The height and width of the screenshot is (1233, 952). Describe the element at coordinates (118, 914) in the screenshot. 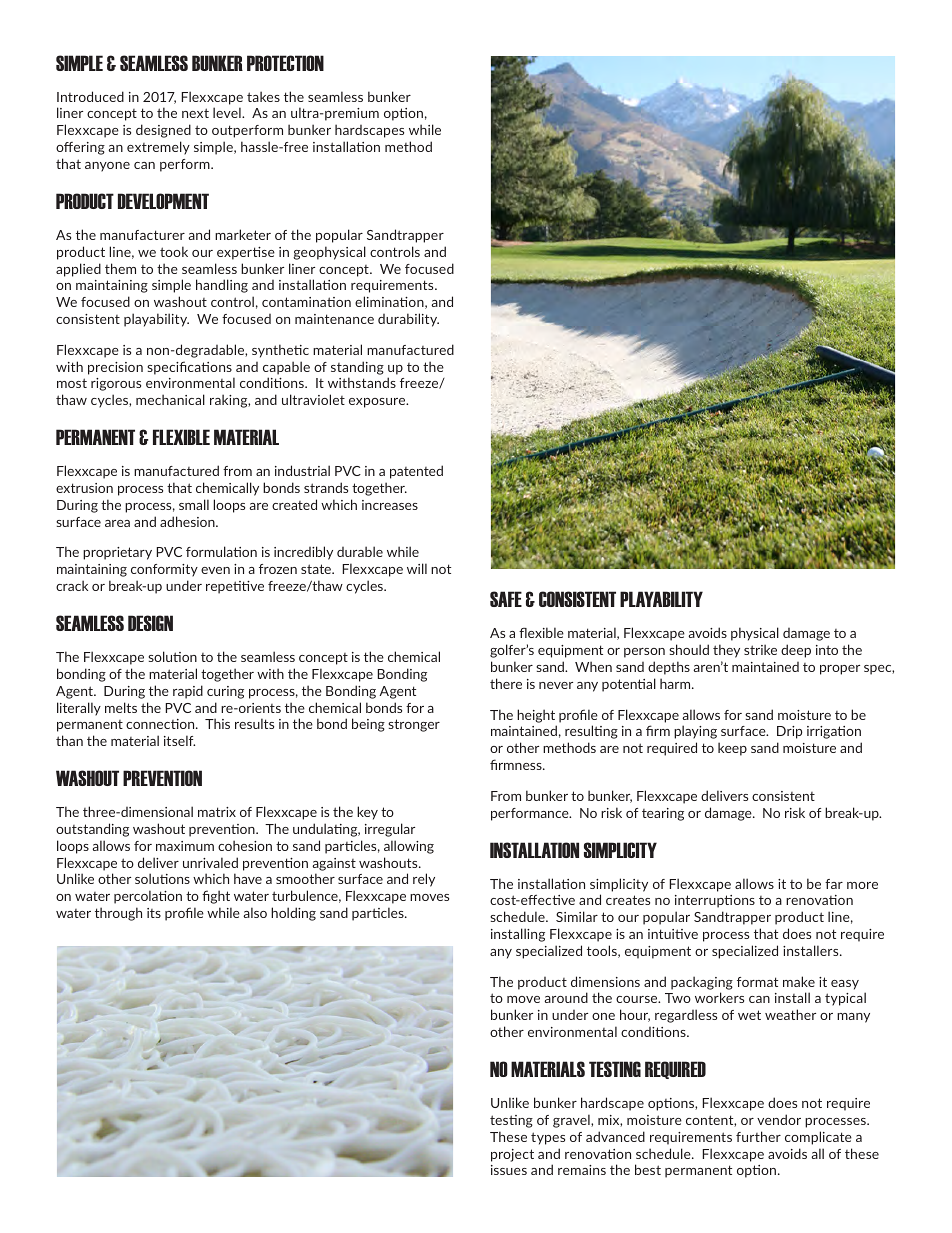

I see `through` at that location.
